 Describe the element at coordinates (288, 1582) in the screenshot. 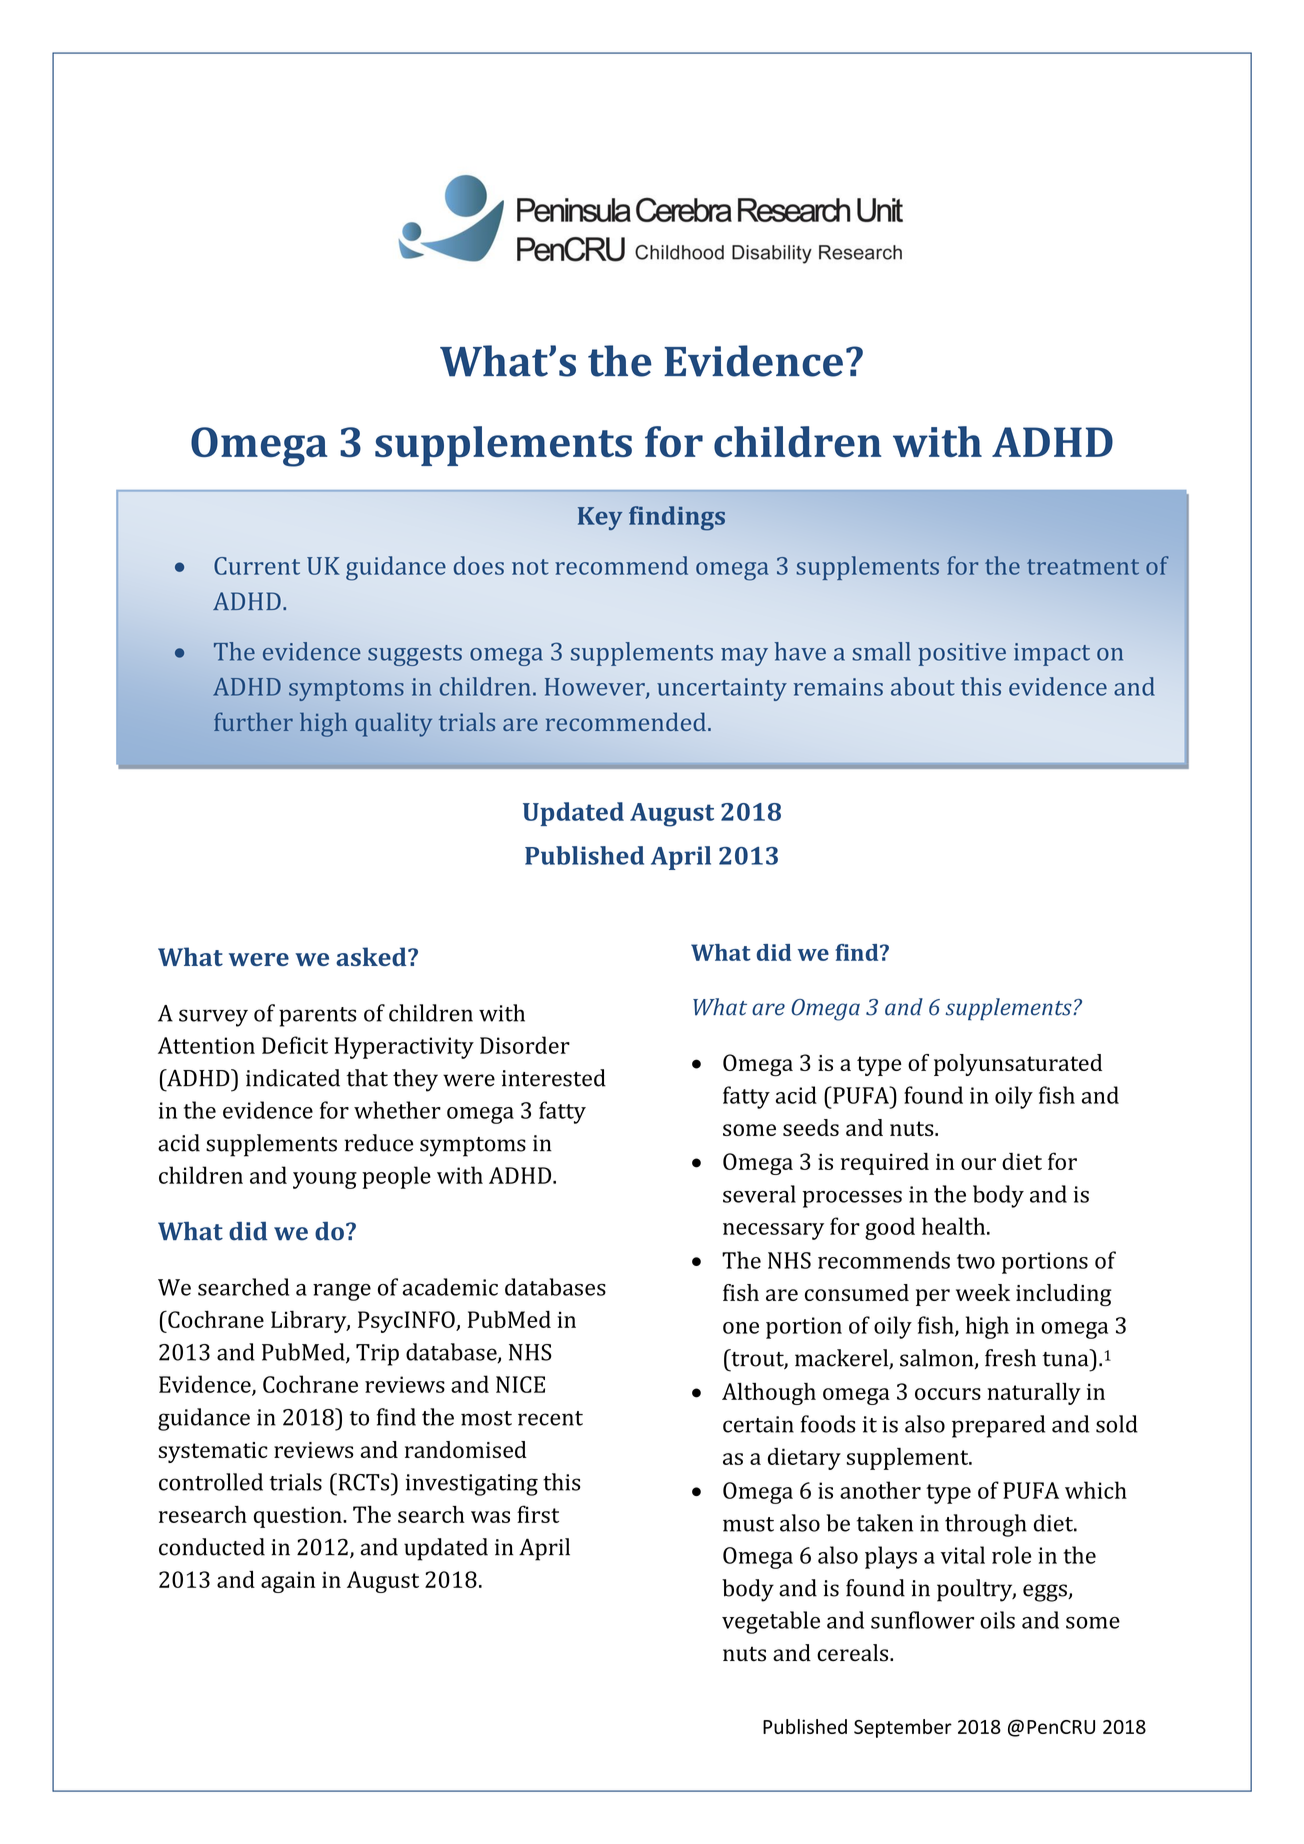

I see `again` at that location.
